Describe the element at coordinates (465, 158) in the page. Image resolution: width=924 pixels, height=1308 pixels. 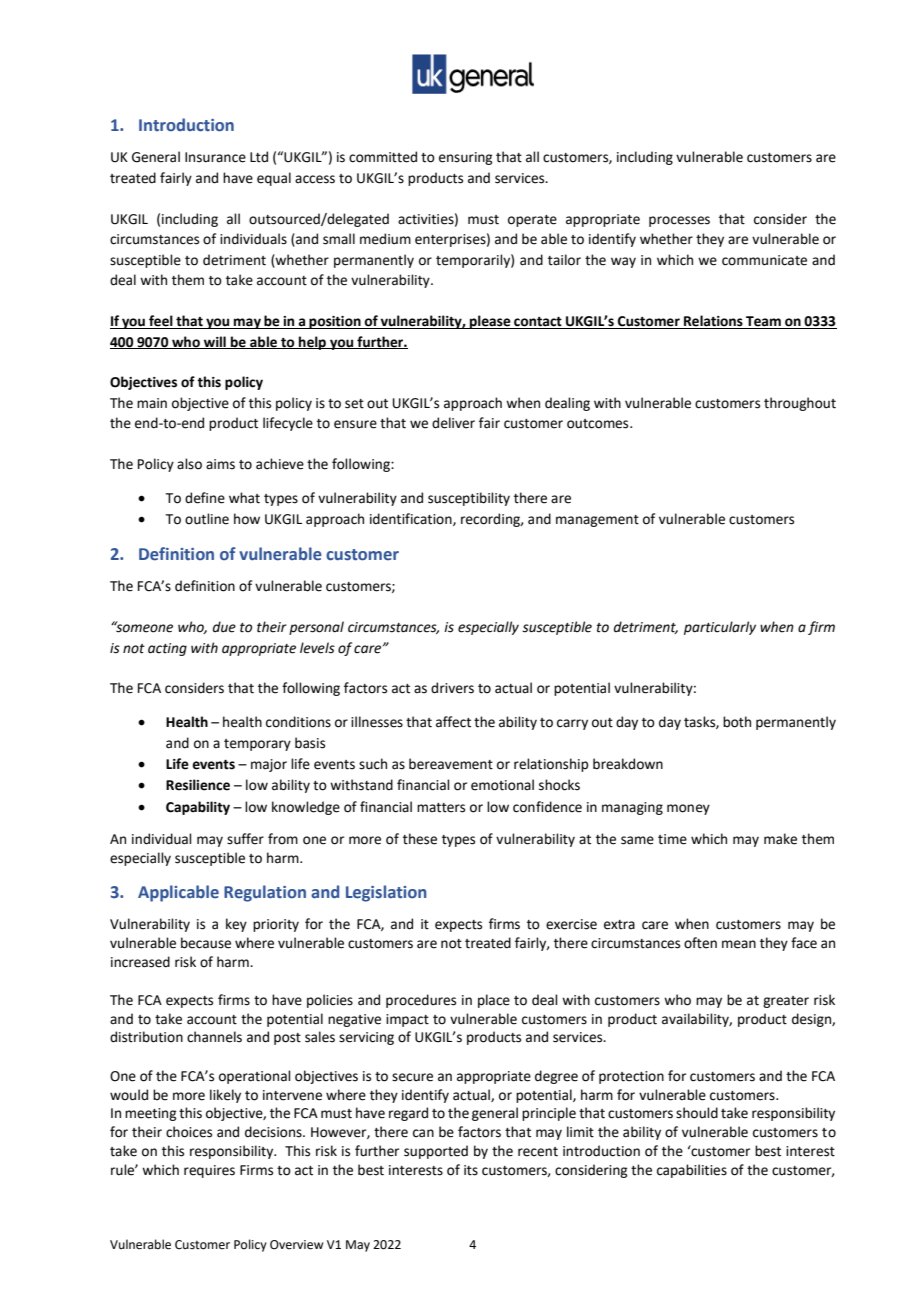
I see `ensuring` at that location.
